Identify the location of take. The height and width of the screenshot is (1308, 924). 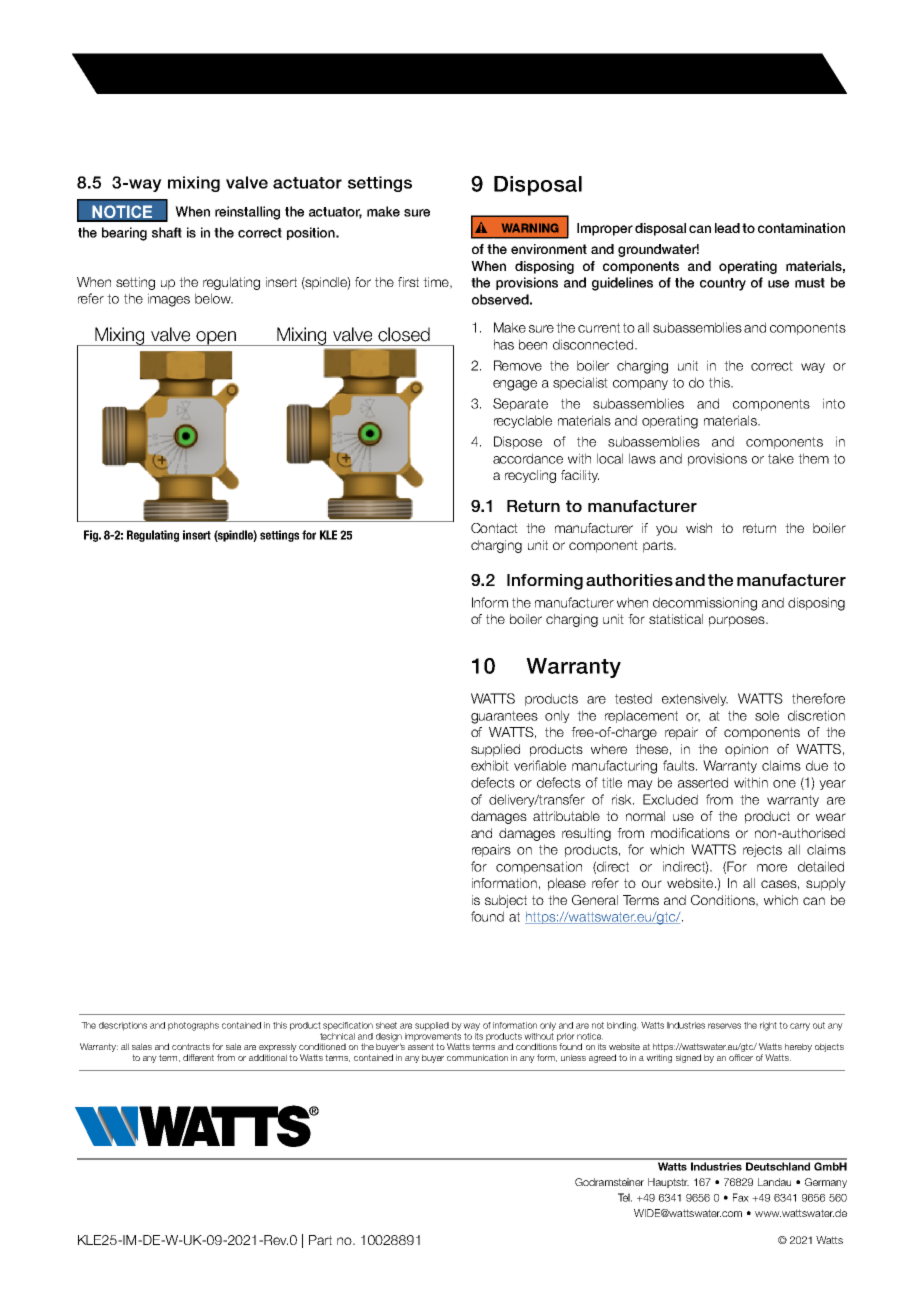
(781, 458).
